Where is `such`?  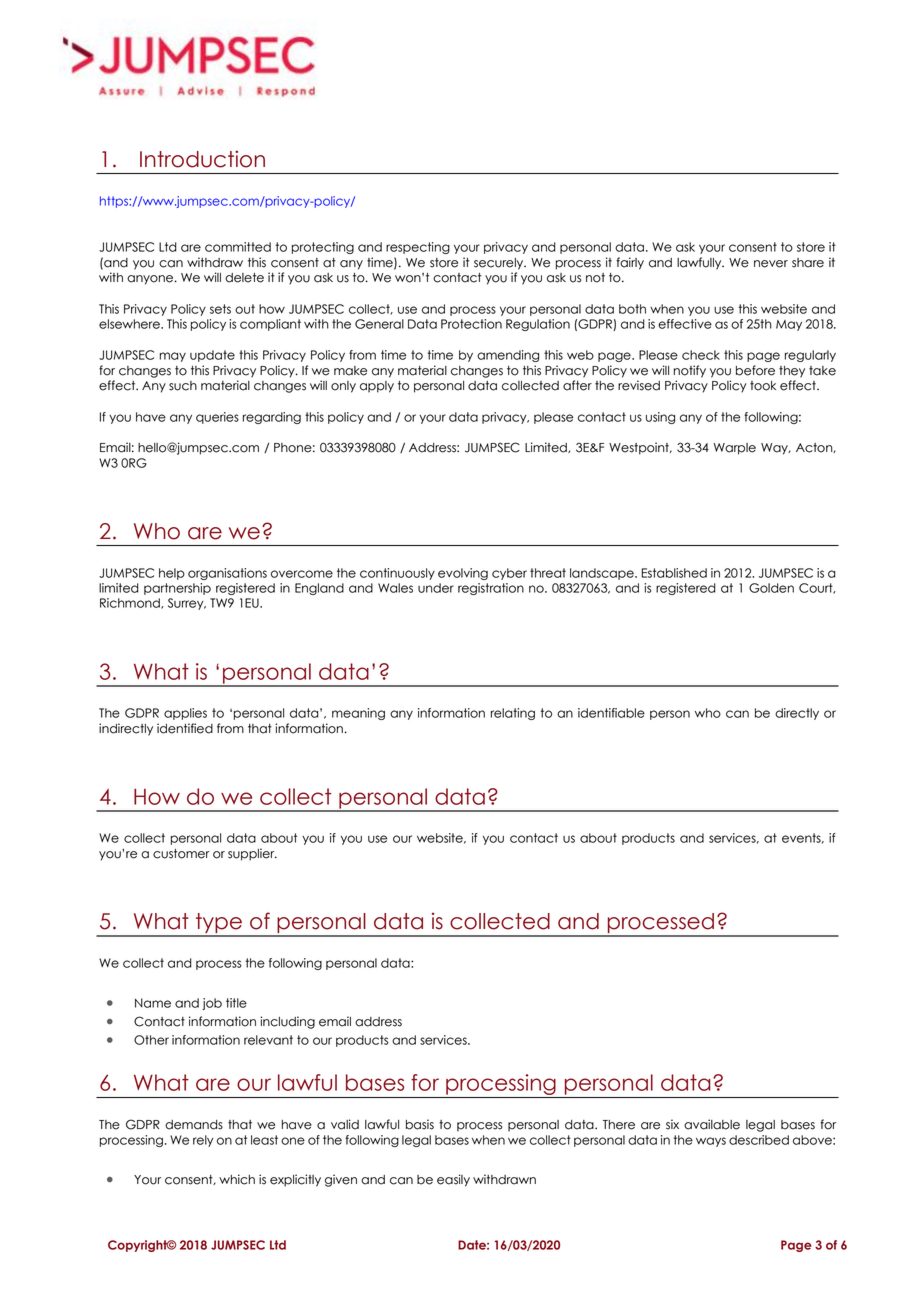
such is located at coordinates (183, 386).
